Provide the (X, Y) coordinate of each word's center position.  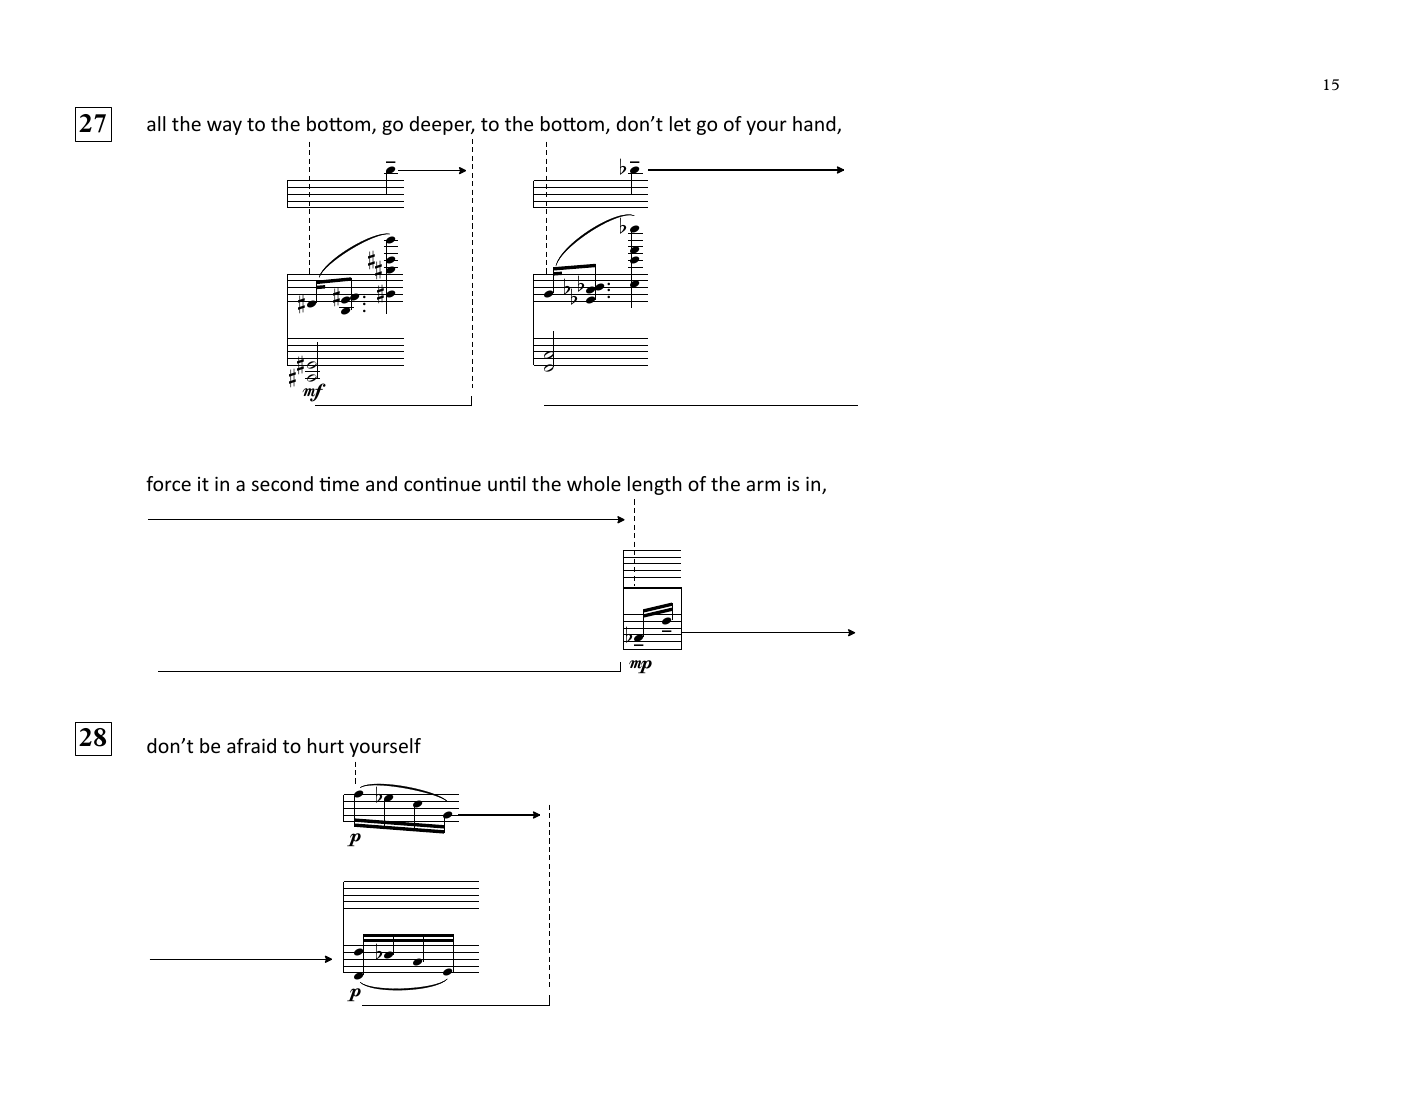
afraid (251, 745)
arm (763, 485)
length (655, 485)
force (168, 483)
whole (594, 483)
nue (465, 485)
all (156, 123)
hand (815, 125)
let (680, 123)
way (224, 127)
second (282, 483)
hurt (326, 745)
